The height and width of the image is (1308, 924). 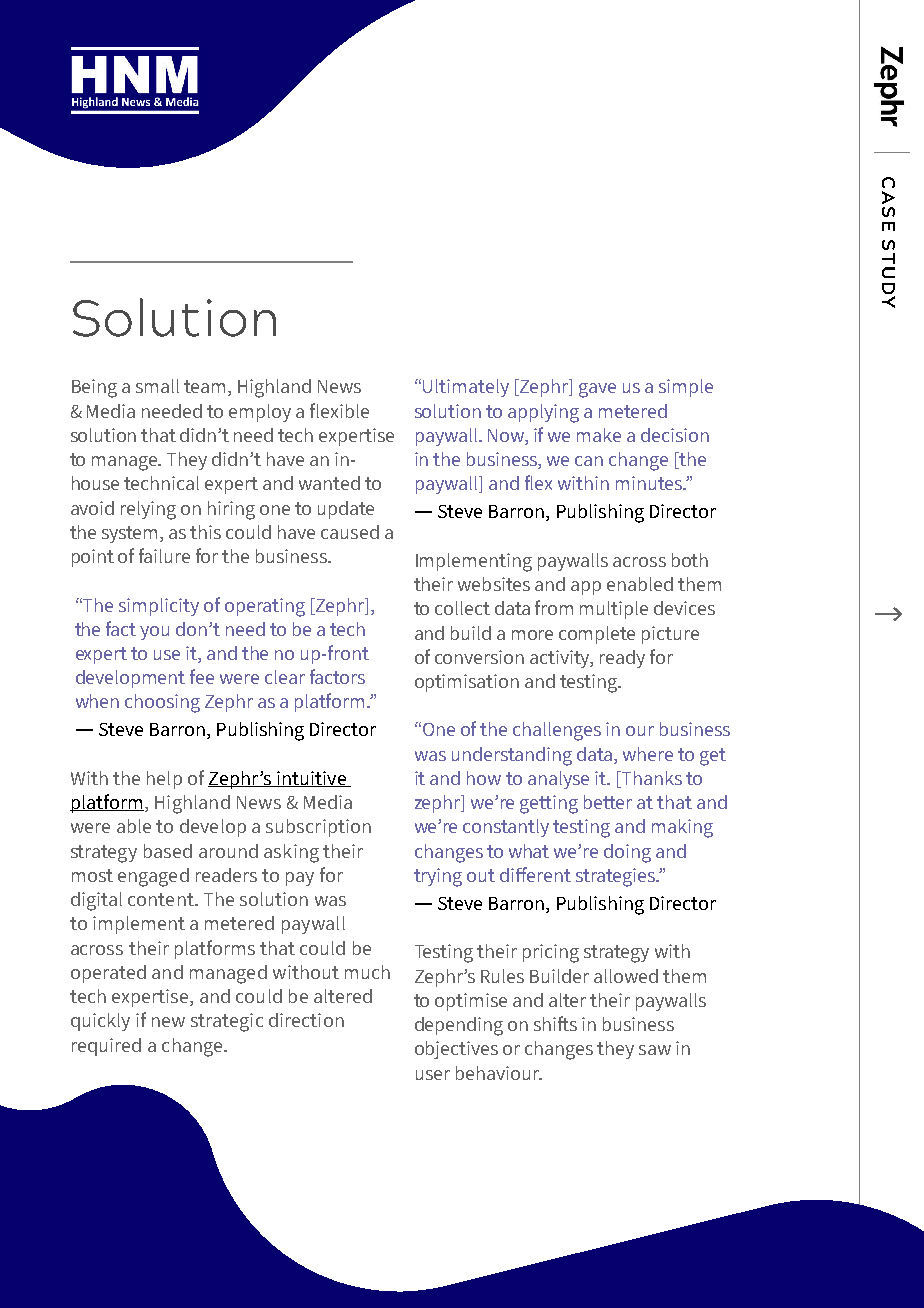 I want to click on user, so click(x=433, y=1075).
